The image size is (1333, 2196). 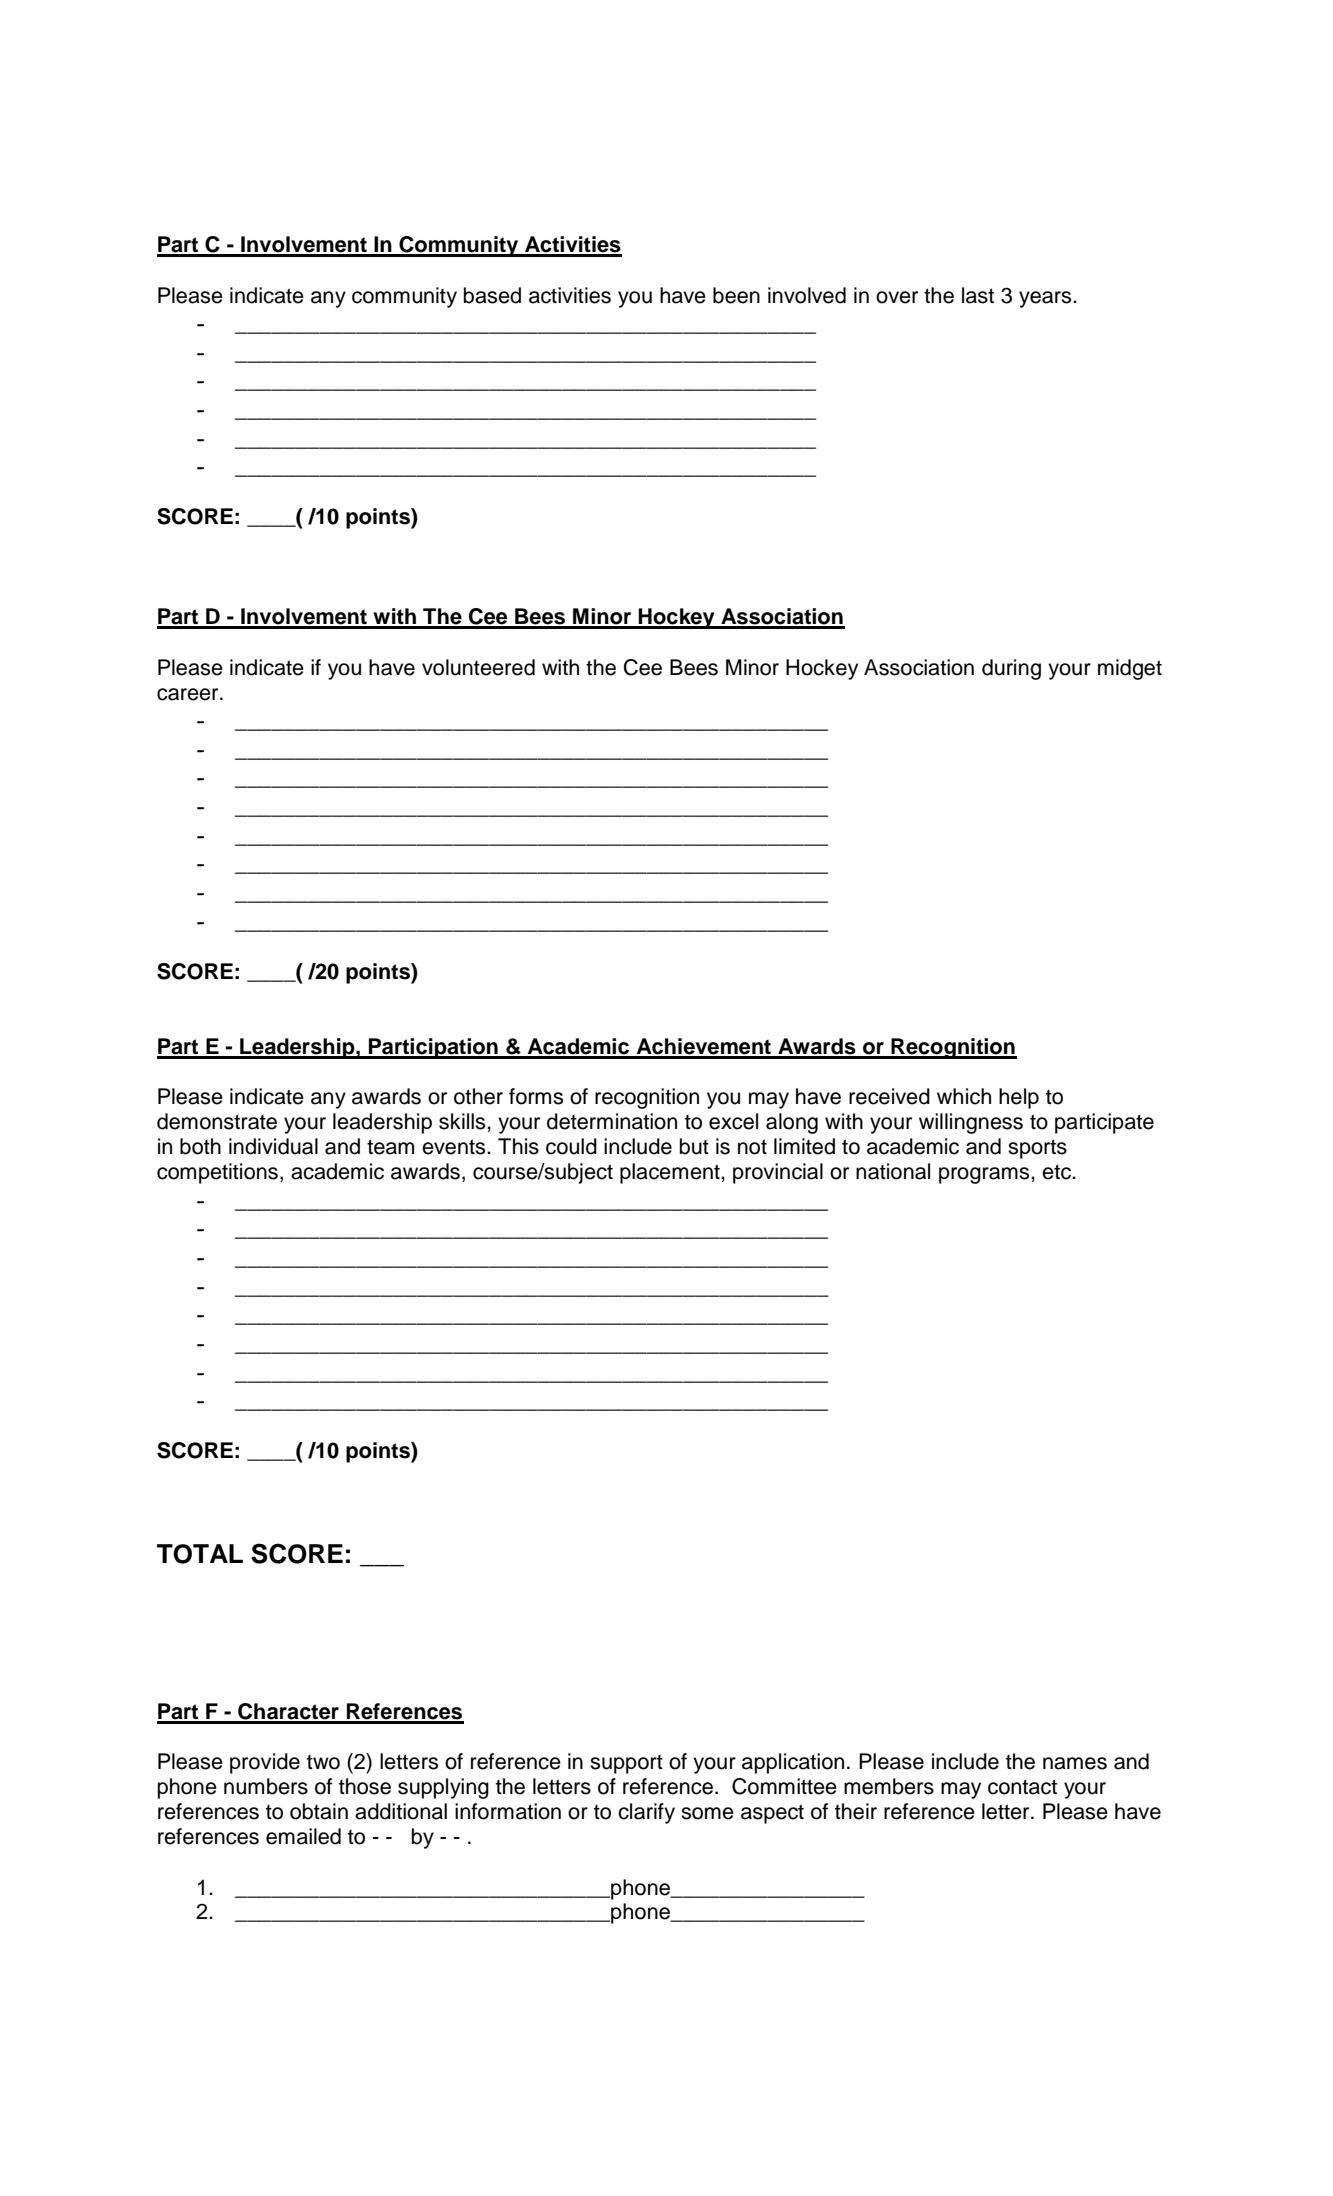 What do you see at coordinates (1130, 669) in the screenshot?
I see `midget` at bounding box center [1130, 669].
